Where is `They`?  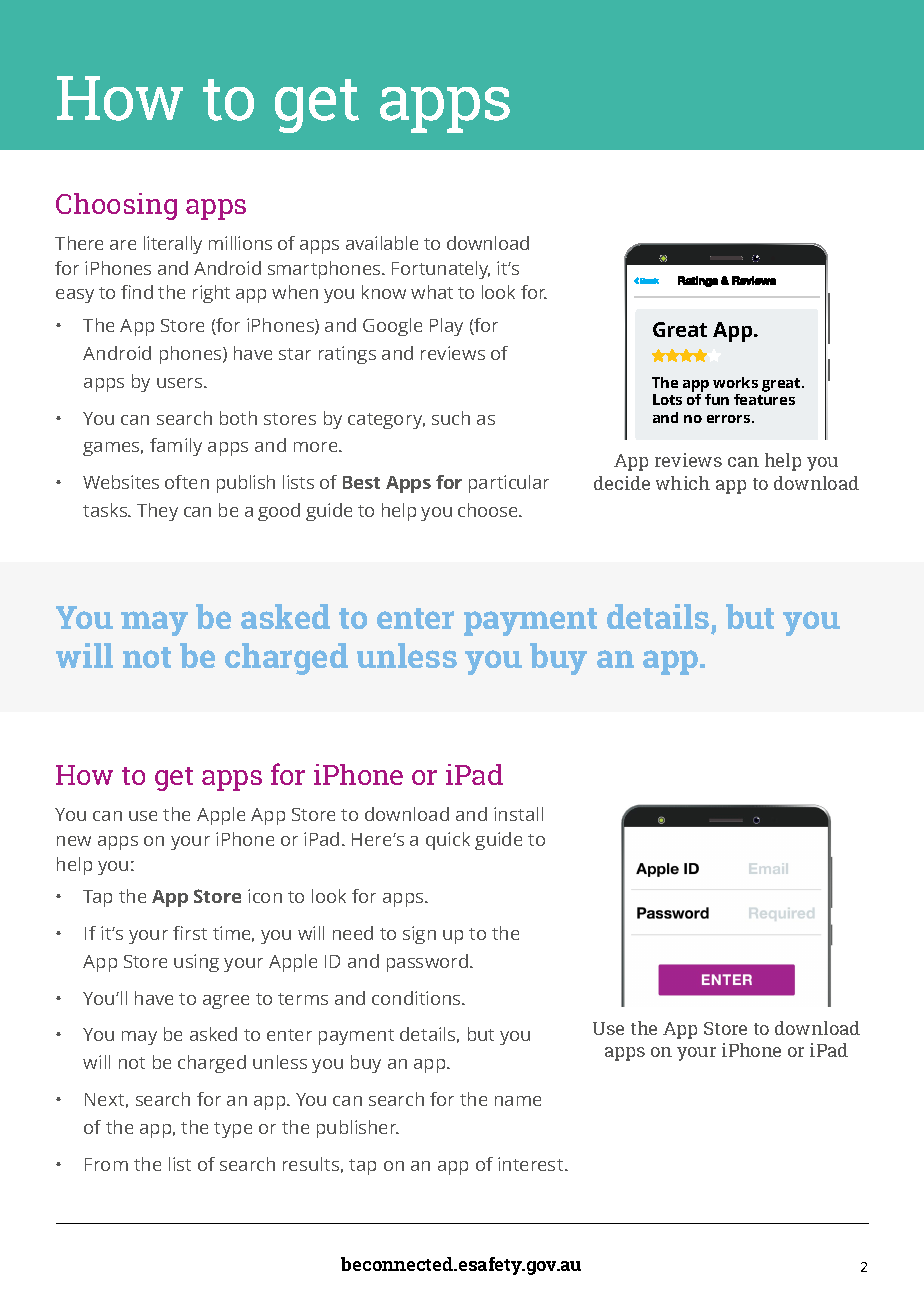
They is located at coordinates (157, 512).
